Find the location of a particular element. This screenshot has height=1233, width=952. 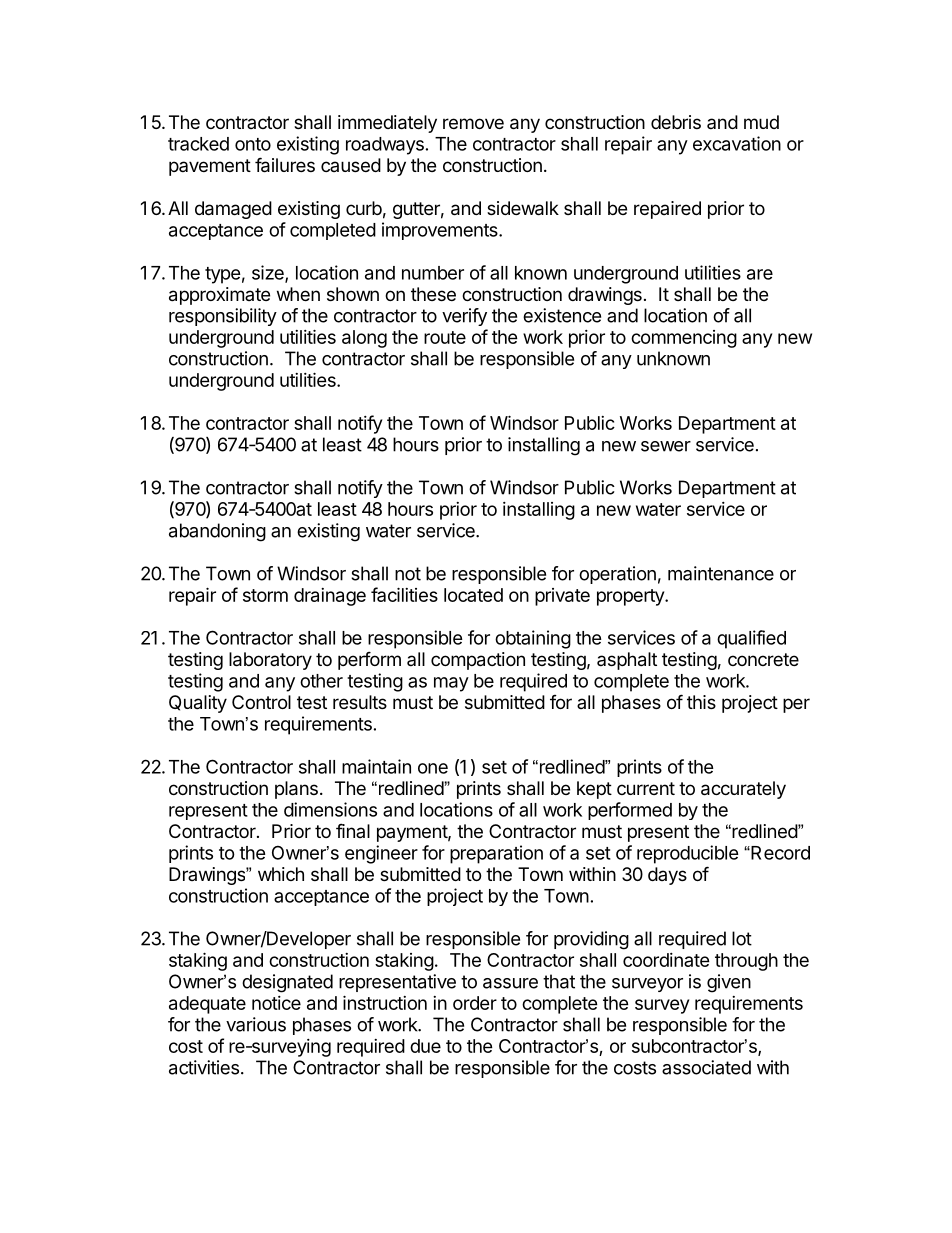

commencing is located at coordinates (684, 339).
